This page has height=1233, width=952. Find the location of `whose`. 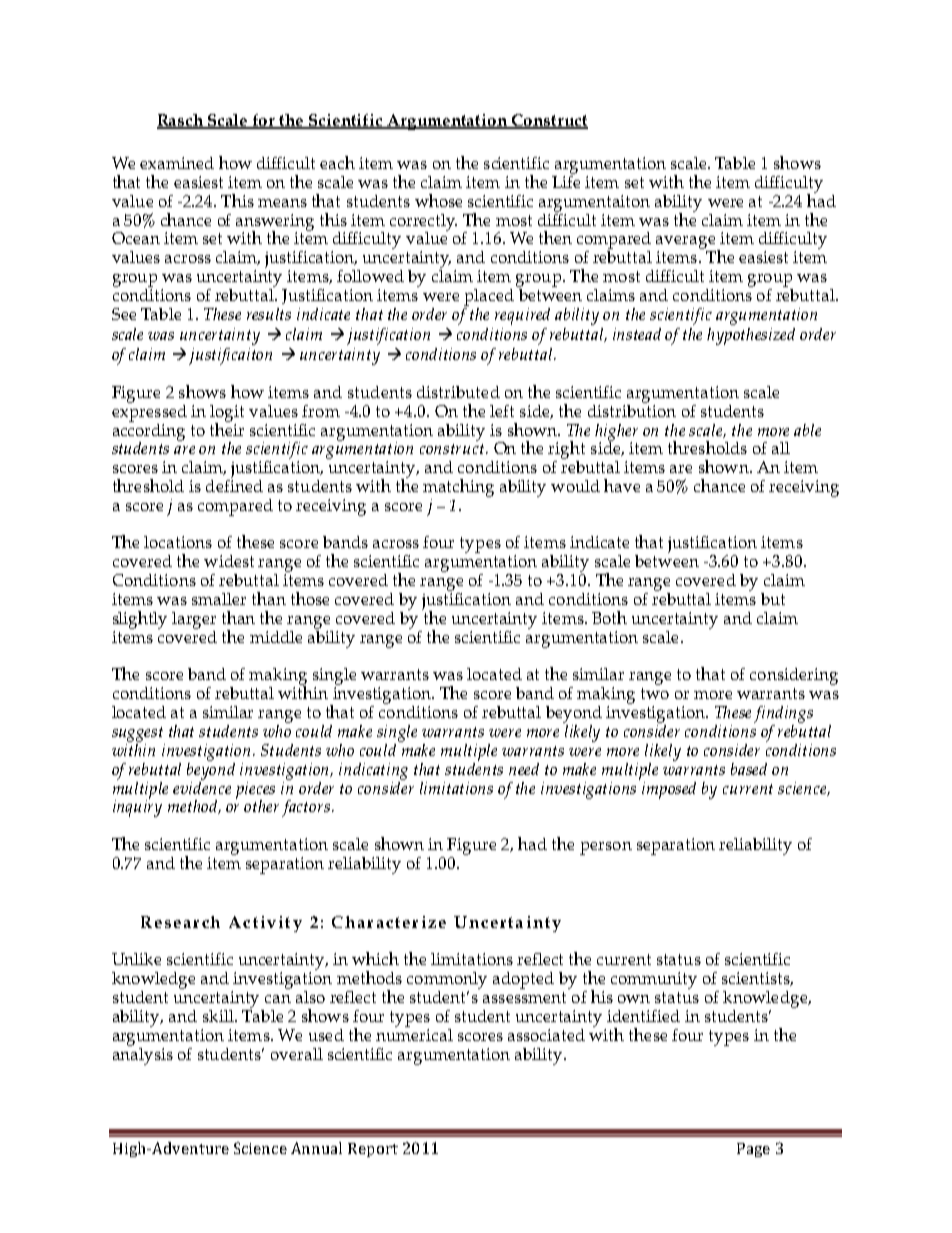

whose is located at coordinates (438, 200).
